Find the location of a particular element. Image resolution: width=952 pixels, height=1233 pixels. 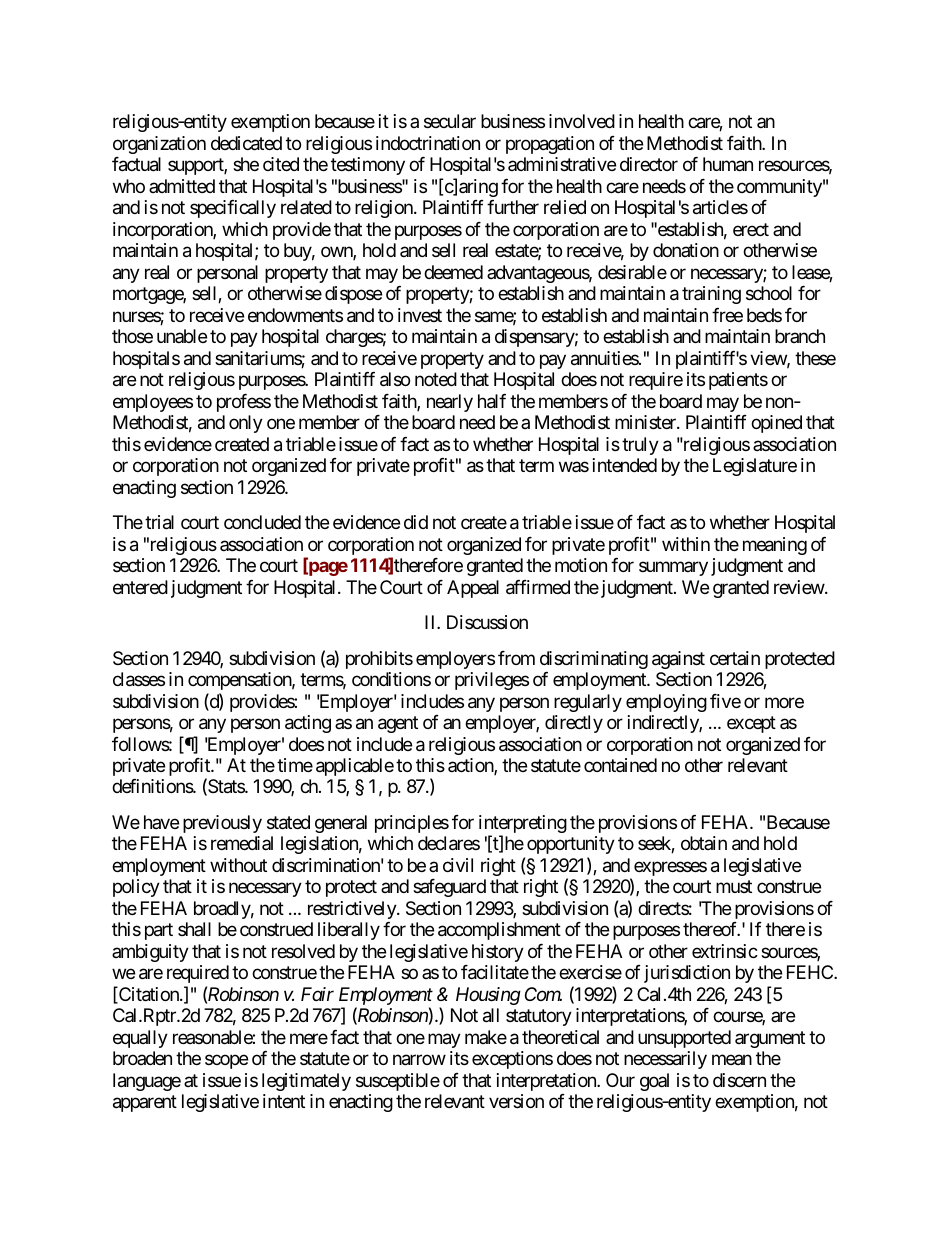

indoctrination is located at coordinates (428, 143).
